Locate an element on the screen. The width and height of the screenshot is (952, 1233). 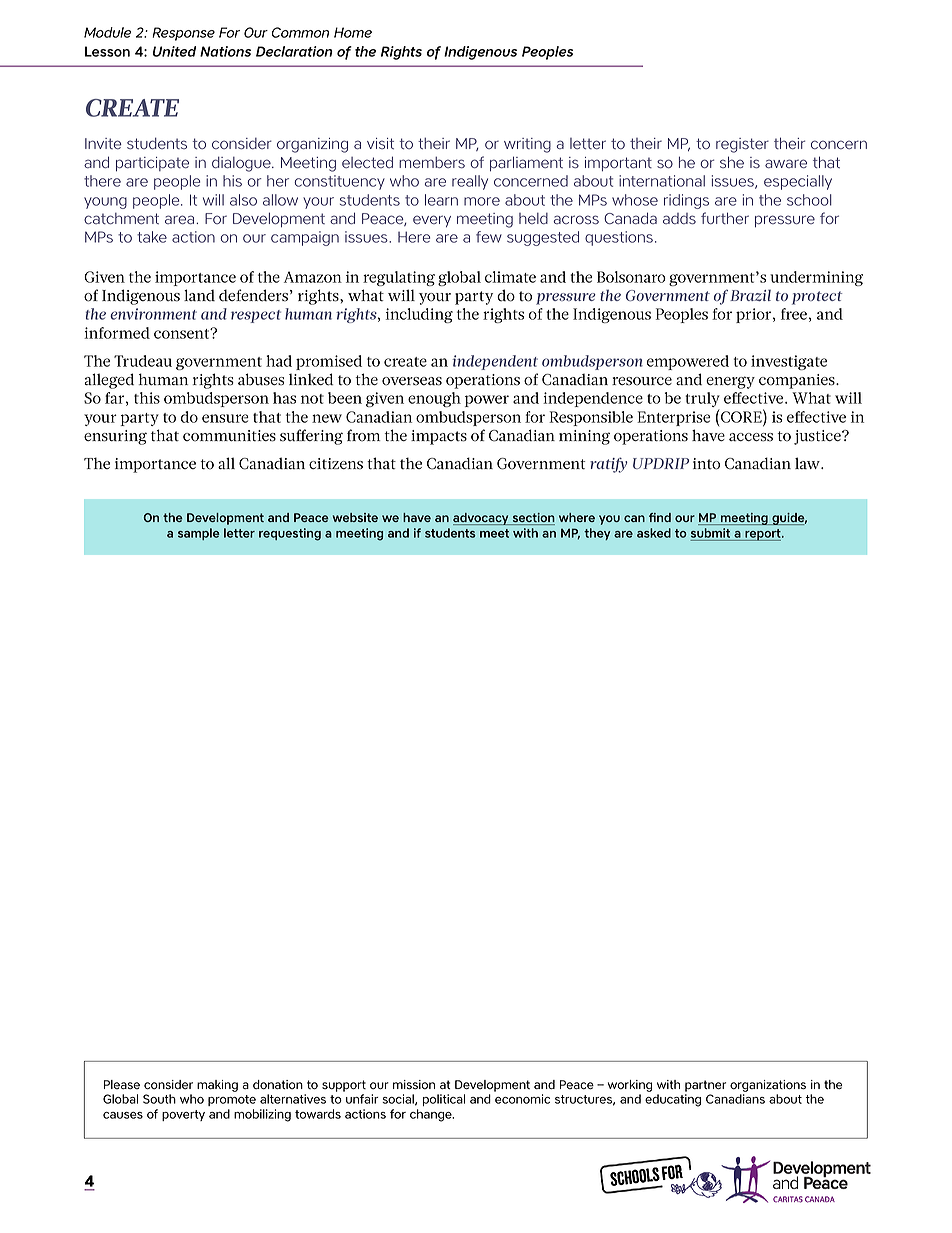
partner is located at coordinates (705, 1086).
